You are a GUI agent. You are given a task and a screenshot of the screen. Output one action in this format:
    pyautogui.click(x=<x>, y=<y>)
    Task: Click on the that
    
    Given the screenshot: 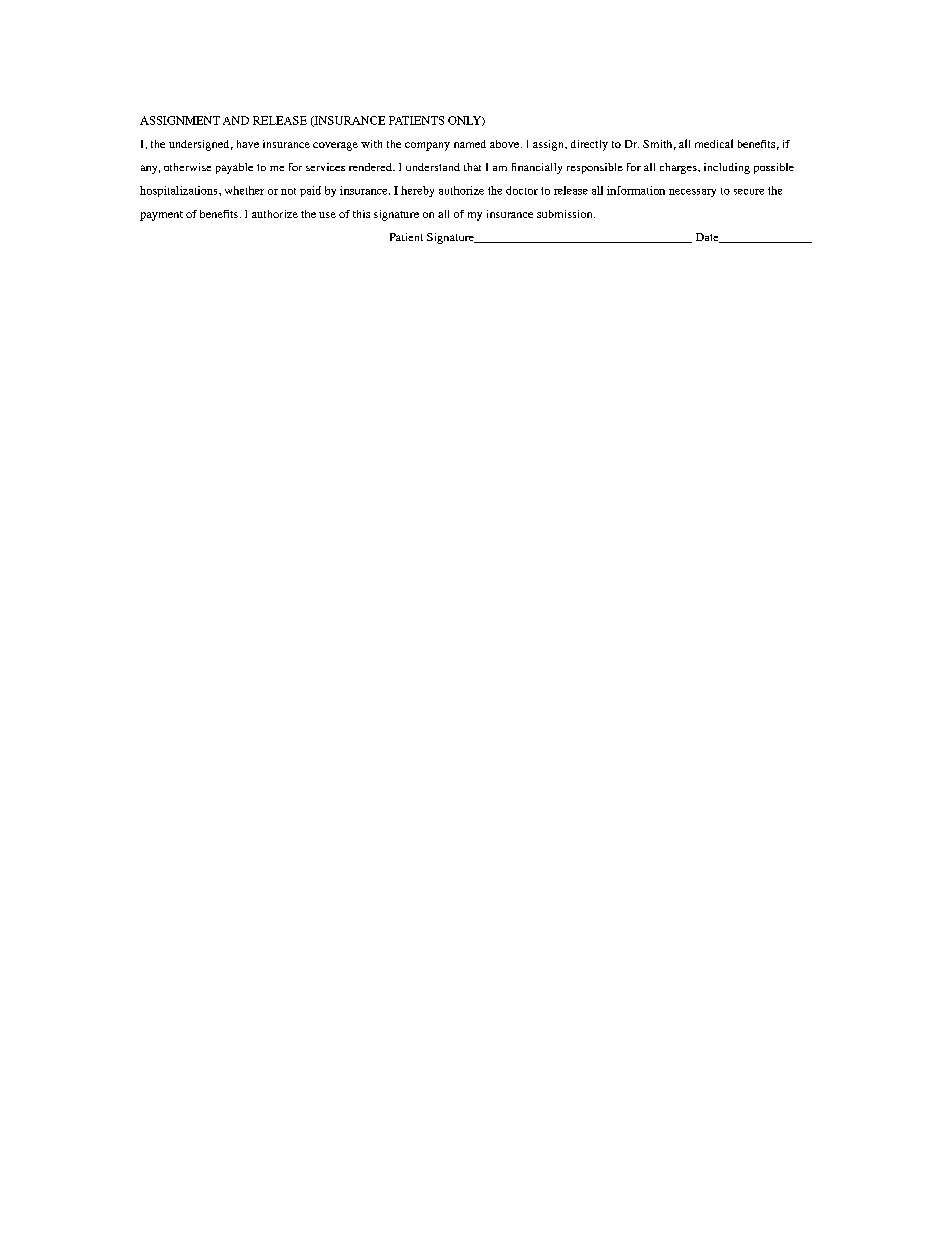 What is the action you would take?
    pyautogui.click(x=472, y=167)
